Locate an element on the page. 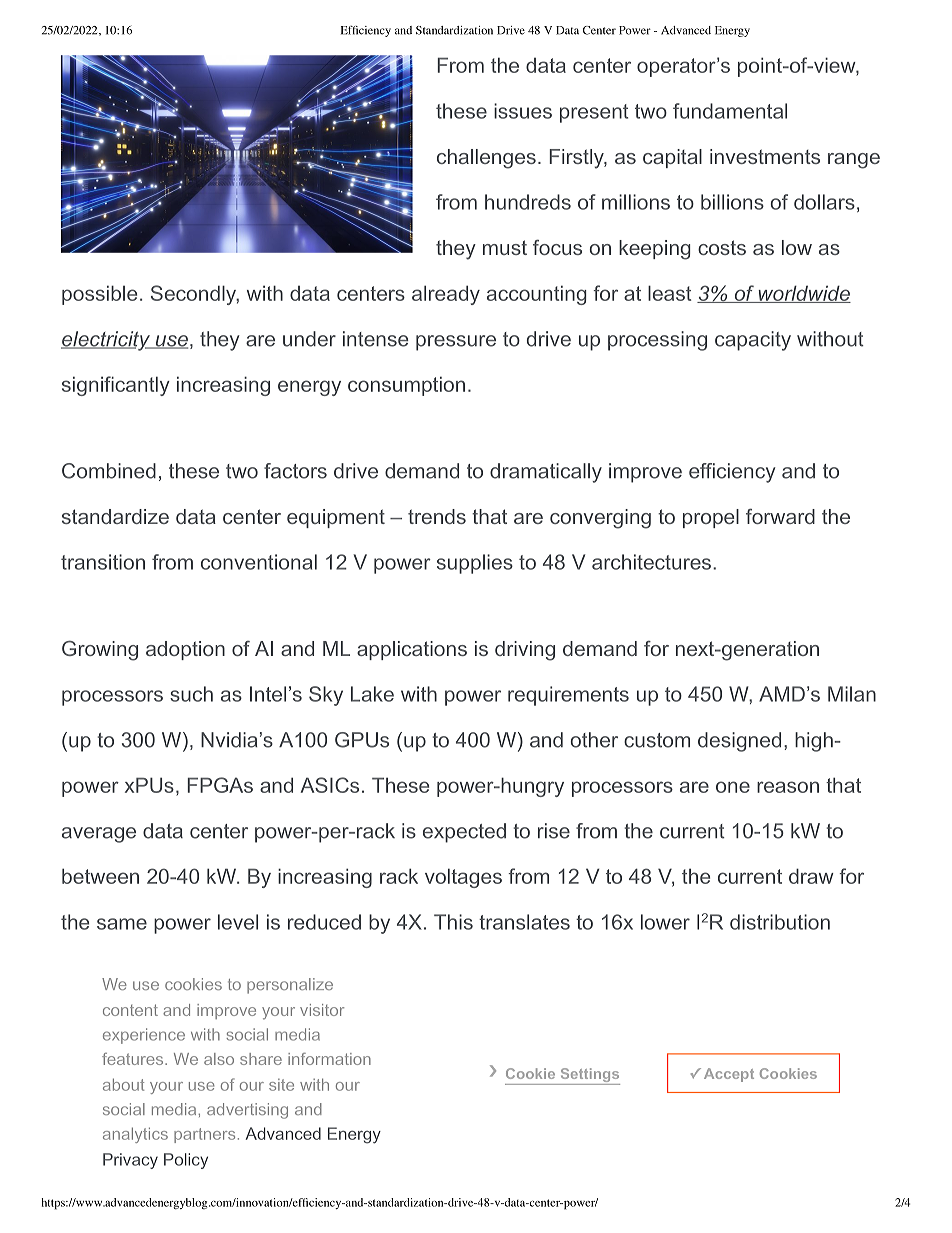  expected is located at coordinates (464, 833).
